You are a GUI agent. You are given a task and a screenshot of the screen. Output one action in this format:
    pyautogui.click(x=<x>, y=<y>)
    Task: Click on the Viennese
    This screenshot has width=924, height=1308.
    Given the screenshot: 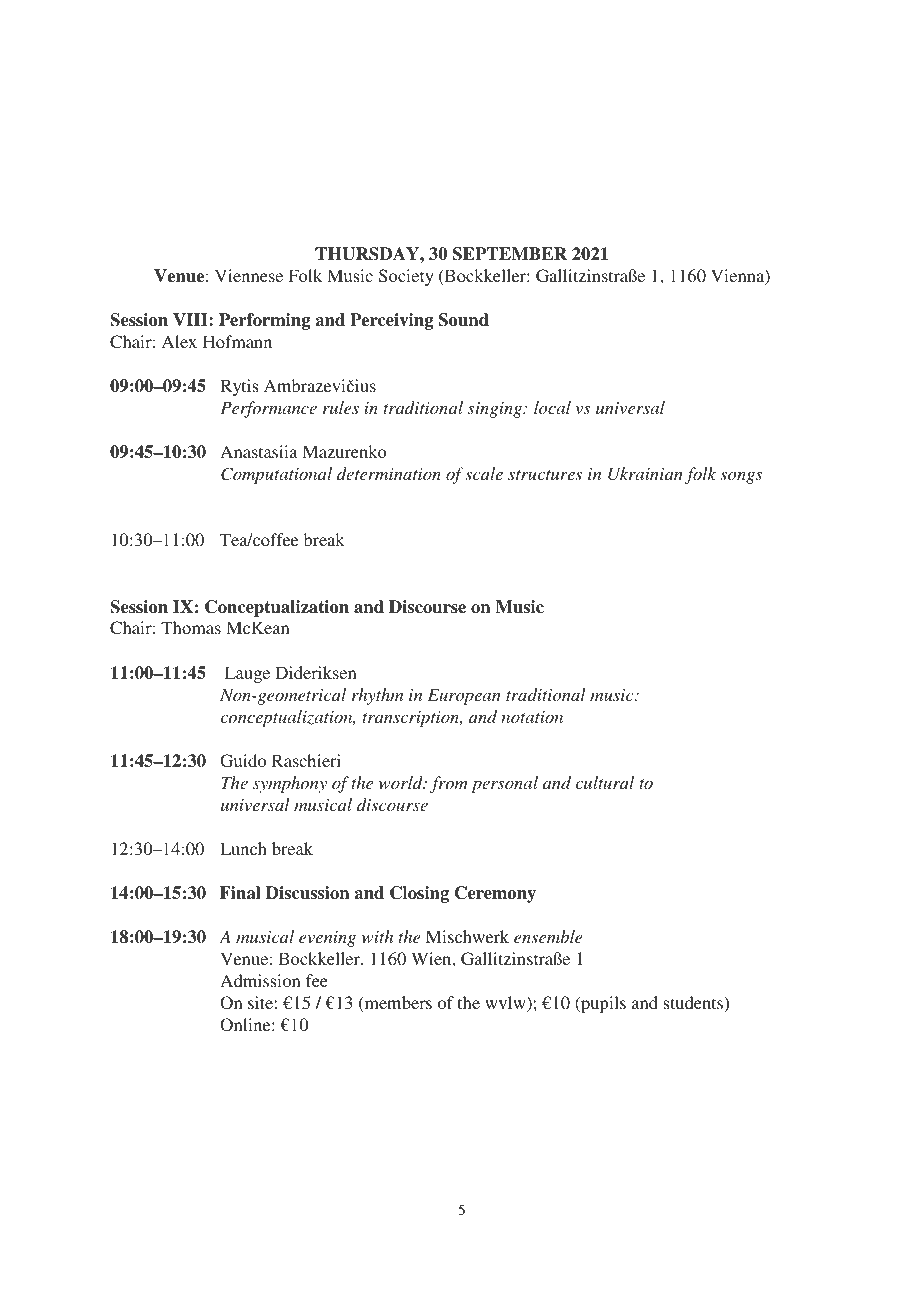 What is the action you would take?
    pyautogui.click(x=249, y=275)
